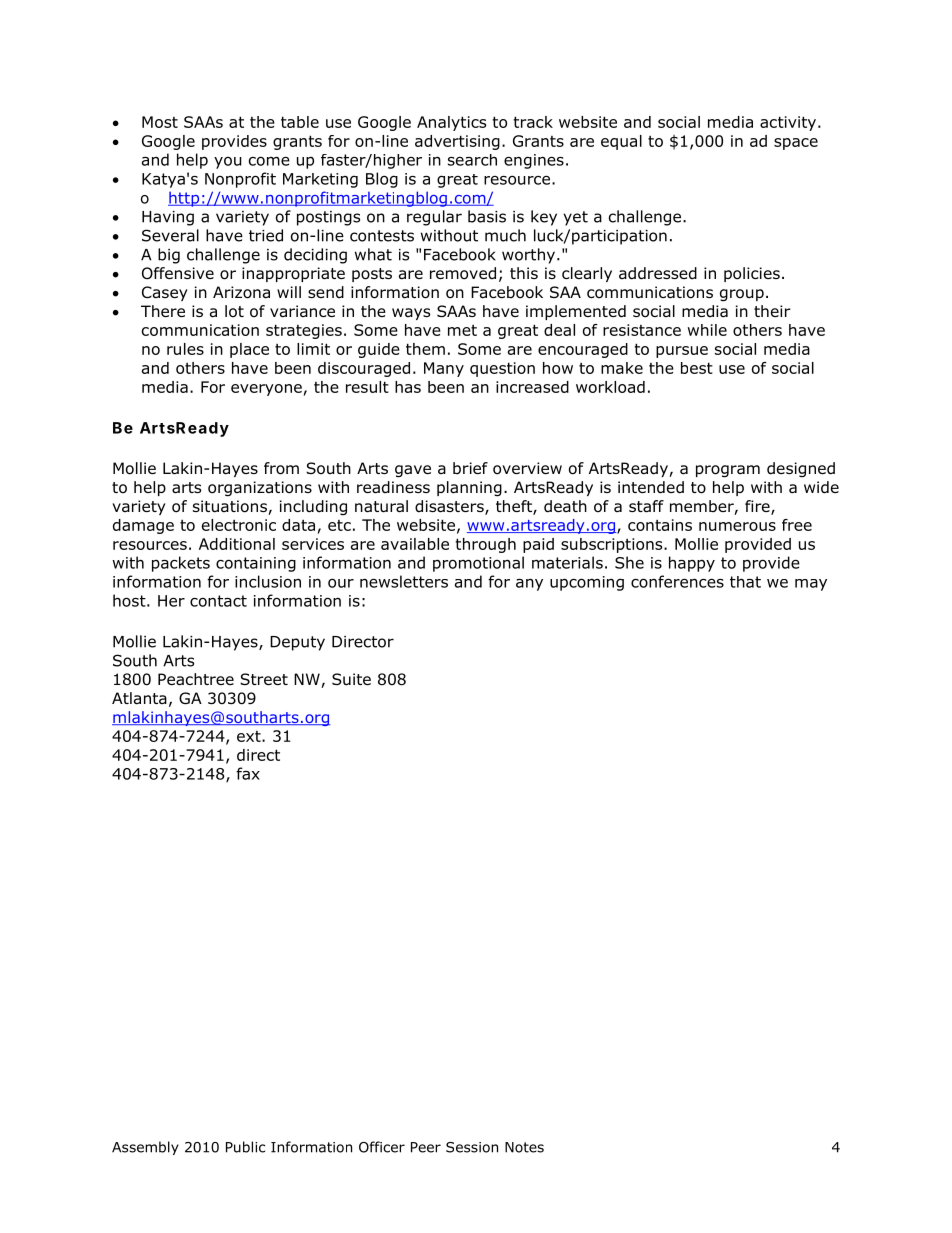  What do you see at coordinates (697, 368) in the screenshot?
I see `best` at bounding box center [697, 368].
